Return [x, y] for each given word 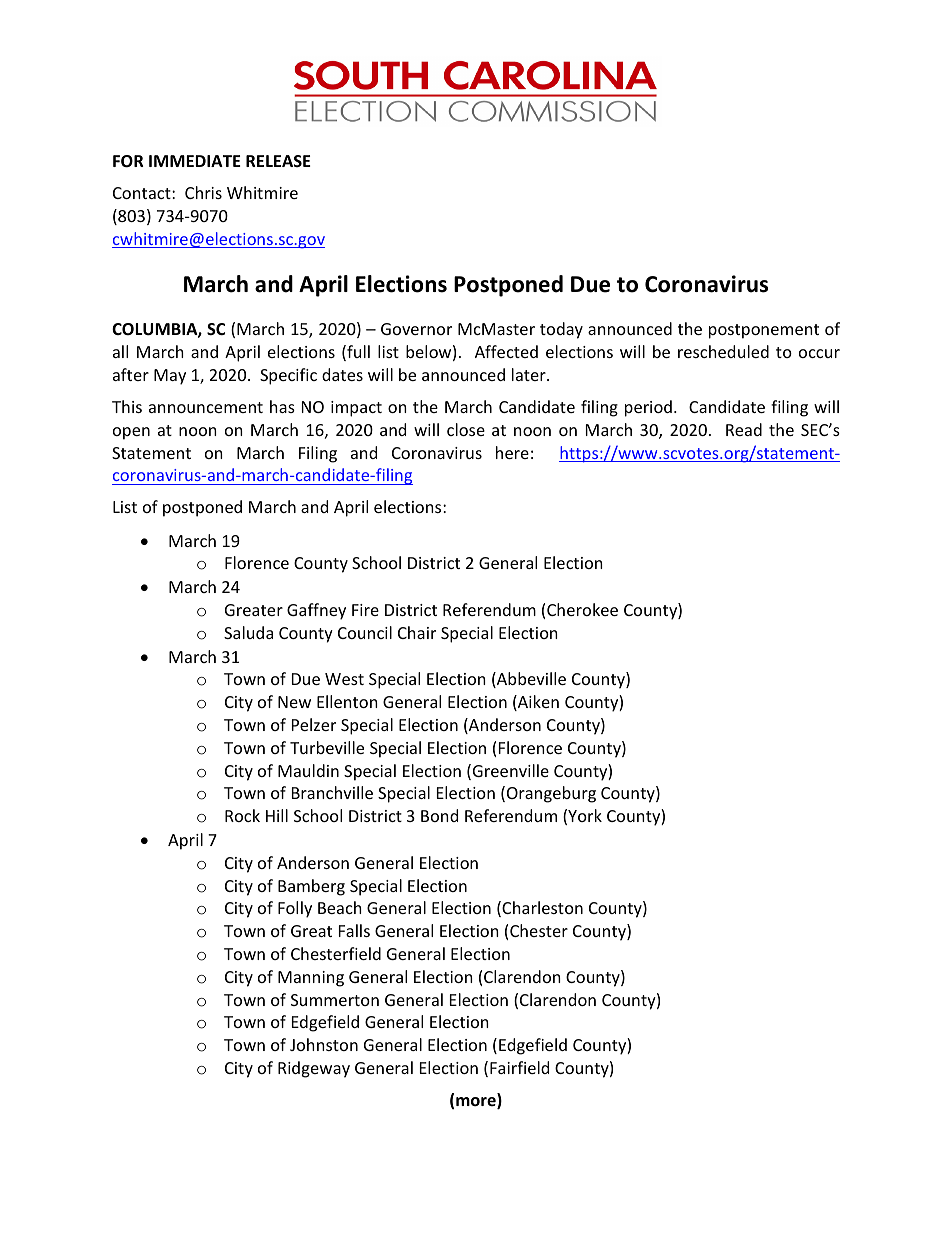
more [477, 1103]
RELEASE [278, 161]
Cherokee [582, 609]
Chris [203, 192]
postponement [764, 331]
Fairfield [519, 1067]
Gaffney [316, 611]
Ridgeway [314, 1069]
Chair [417, 632]
